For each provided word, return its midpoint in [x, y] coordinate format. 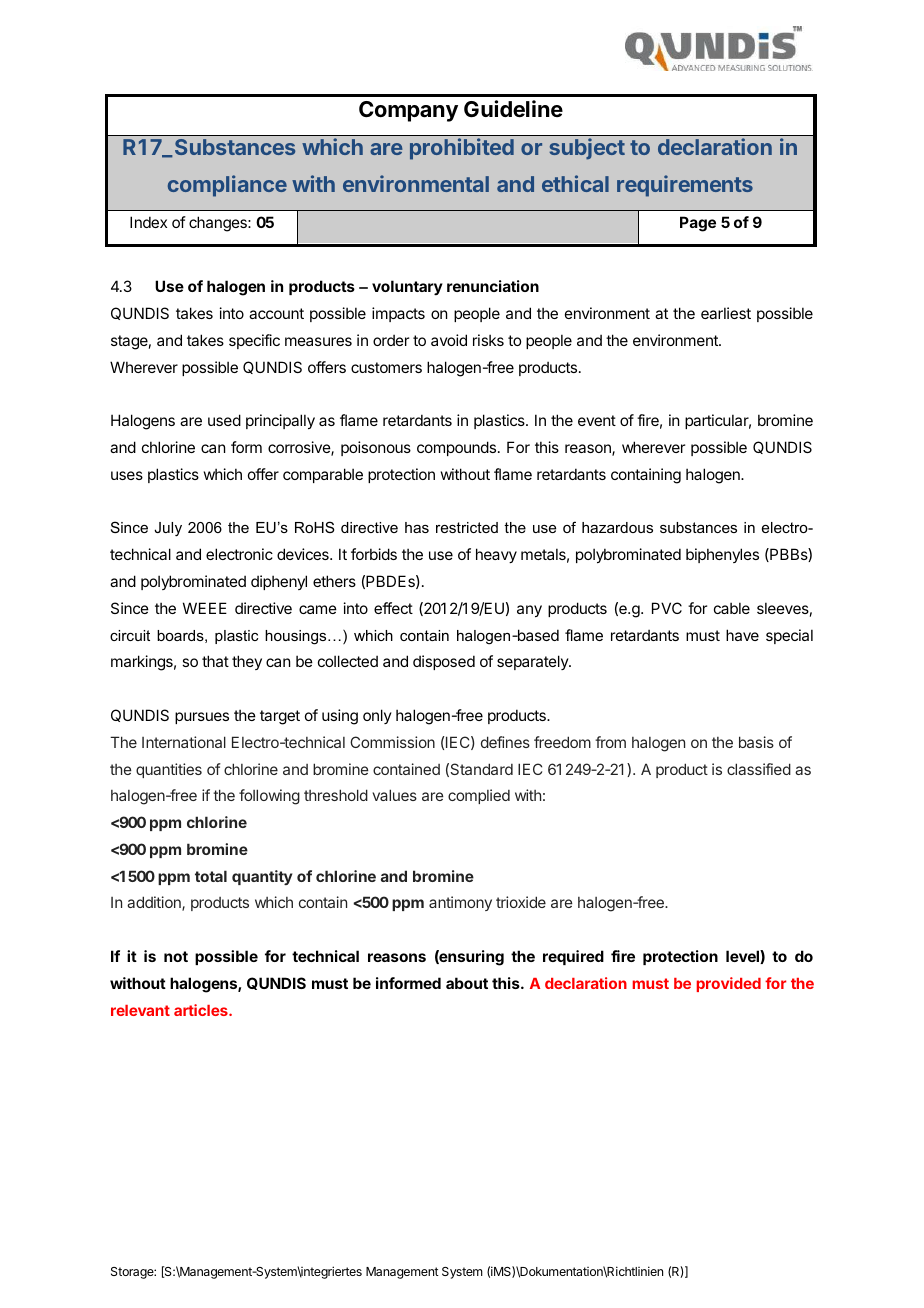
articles [202, 1010]
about [467, 983]
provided [729, 984]
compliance [227, 186]
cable [732, 608]
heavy [496, 555]
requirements [685, 186]
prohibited [462, 149]
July [168, 529]
